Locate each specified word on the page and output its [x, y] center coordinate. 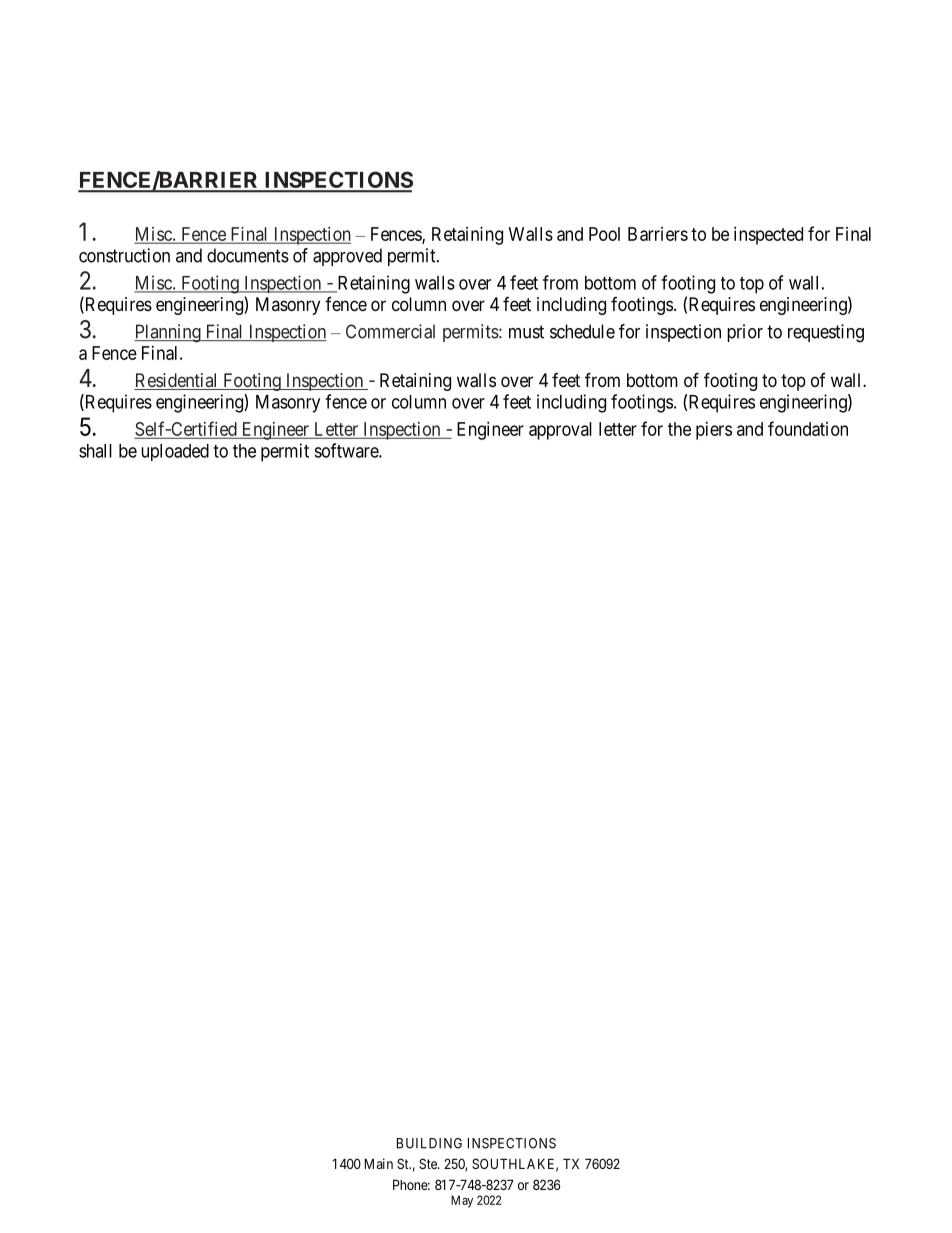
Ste [429, 1163]
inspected [768, 236]
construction [124, 255]
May [462, 1201]
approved [347, 257]
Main [379, 1163]
